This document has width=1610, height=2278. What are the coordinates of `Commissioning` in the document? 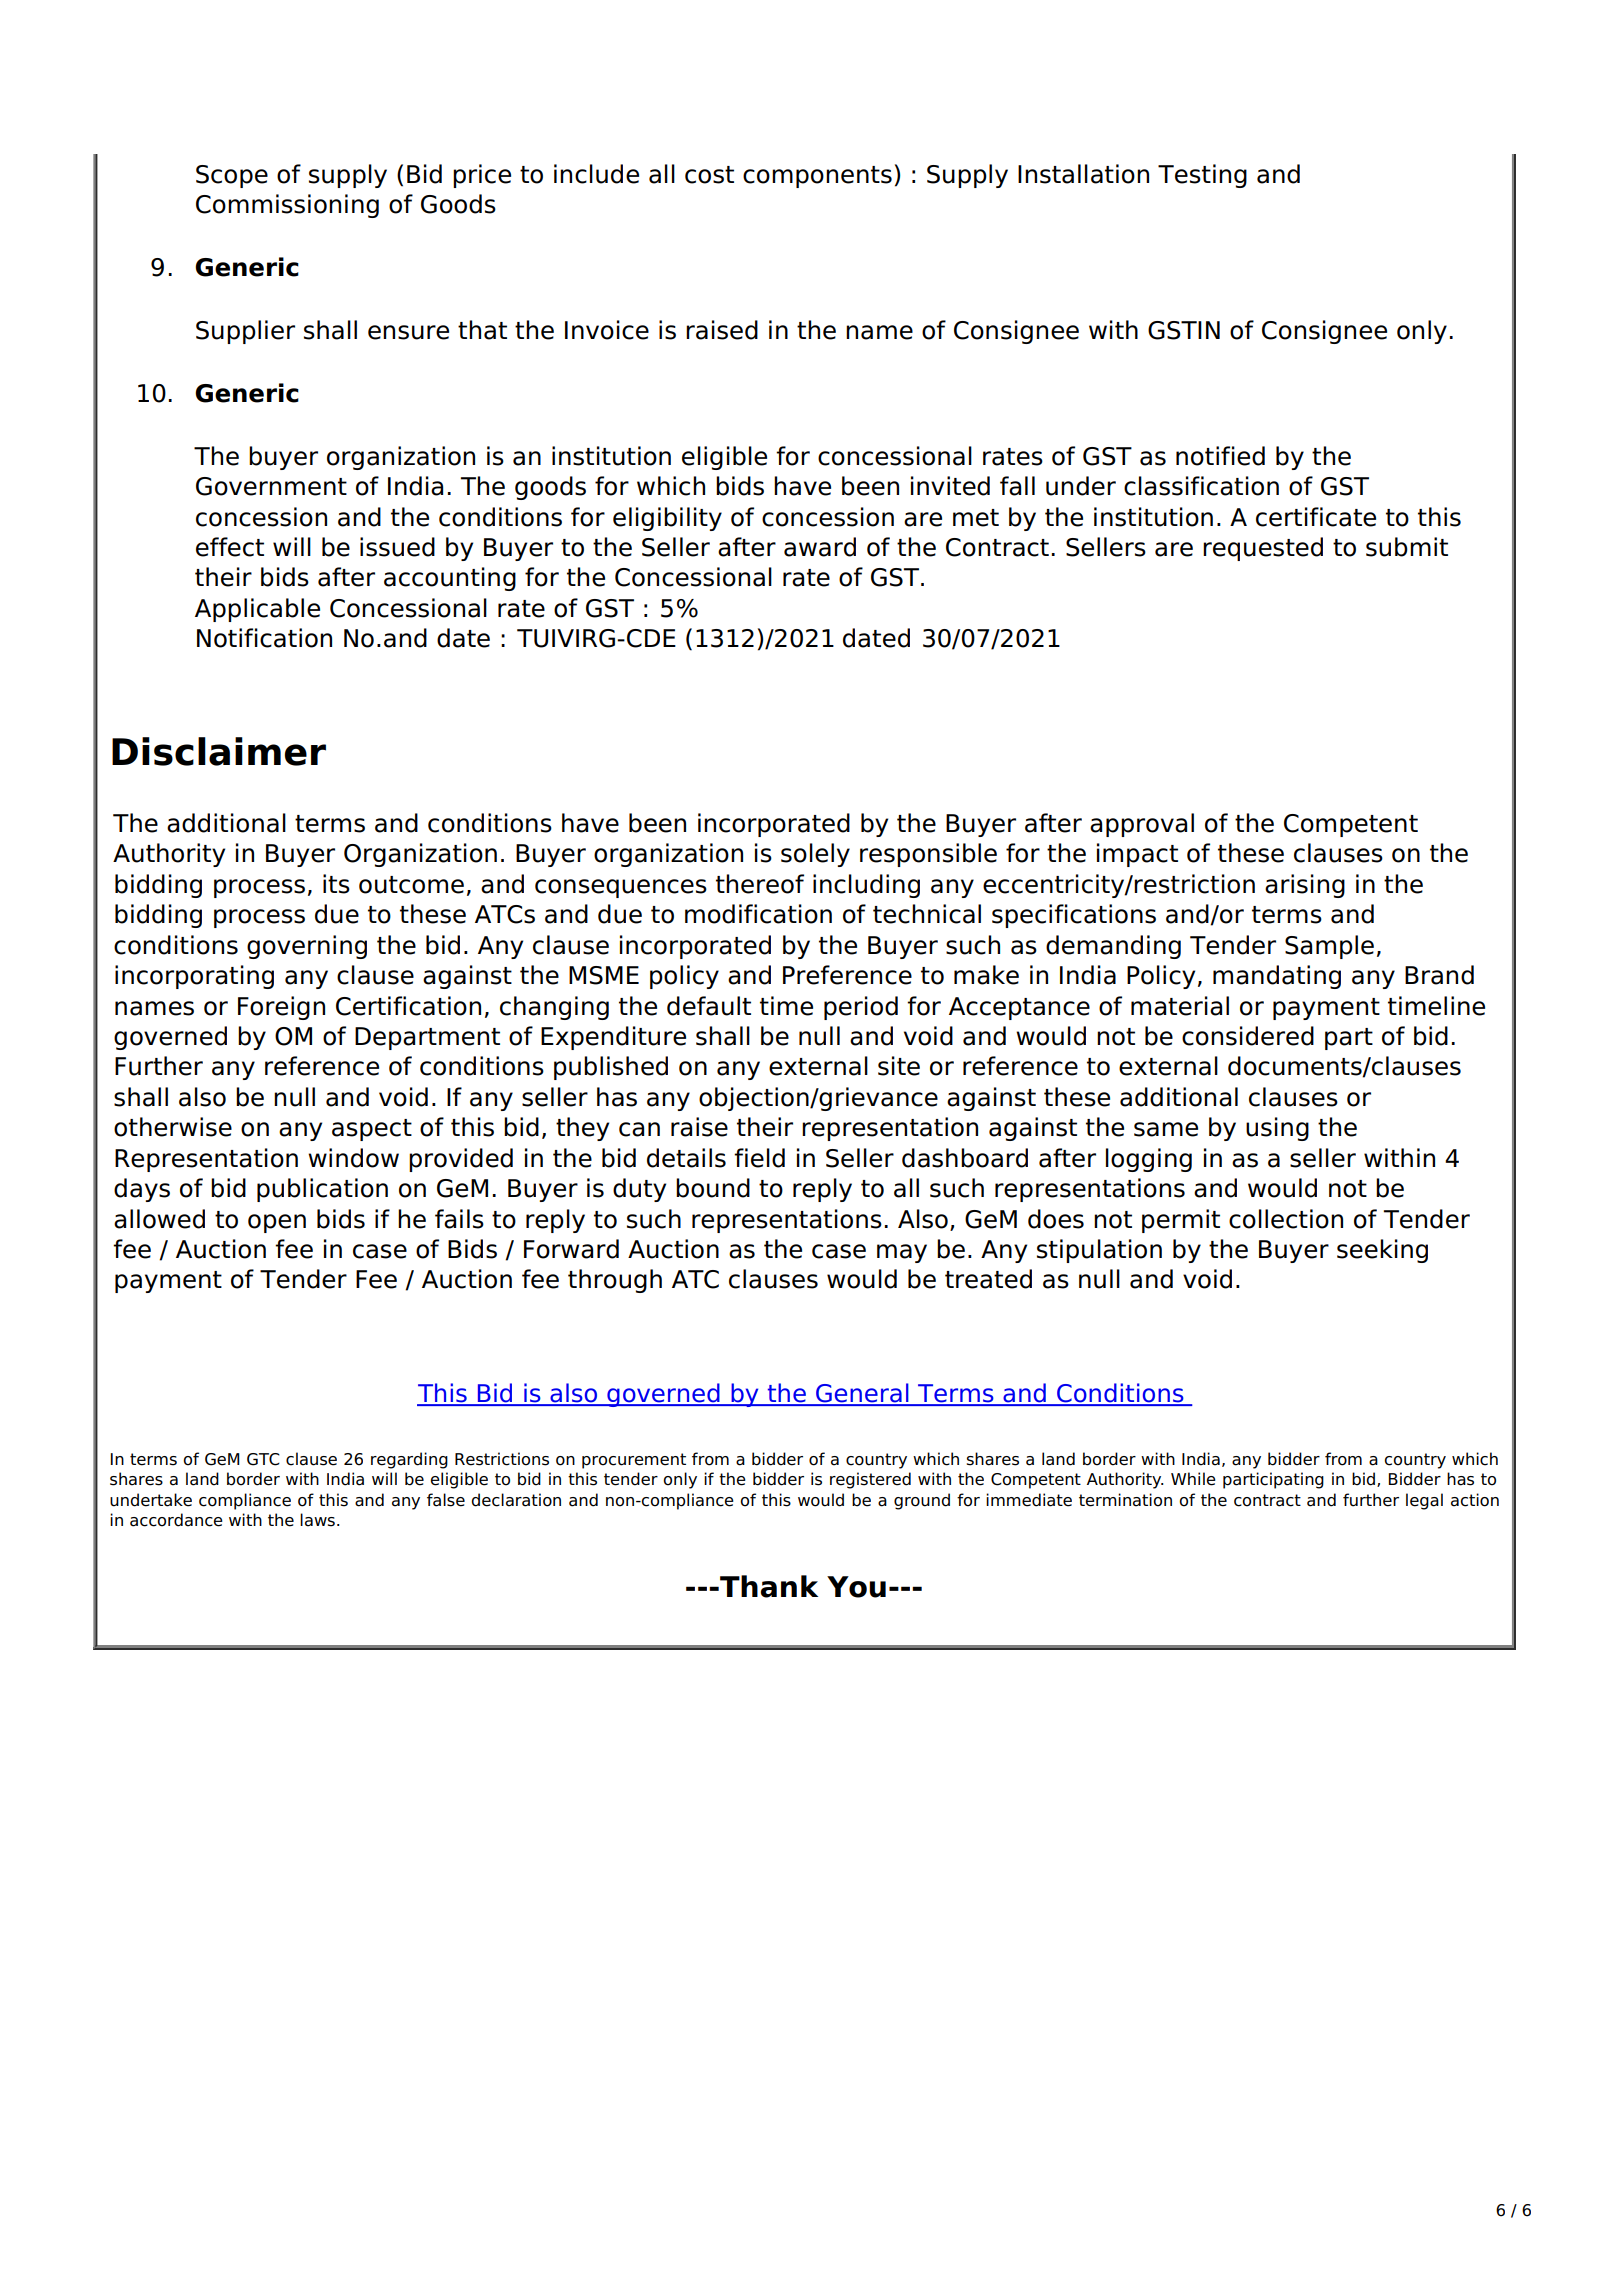 It's located at (287, 206).
